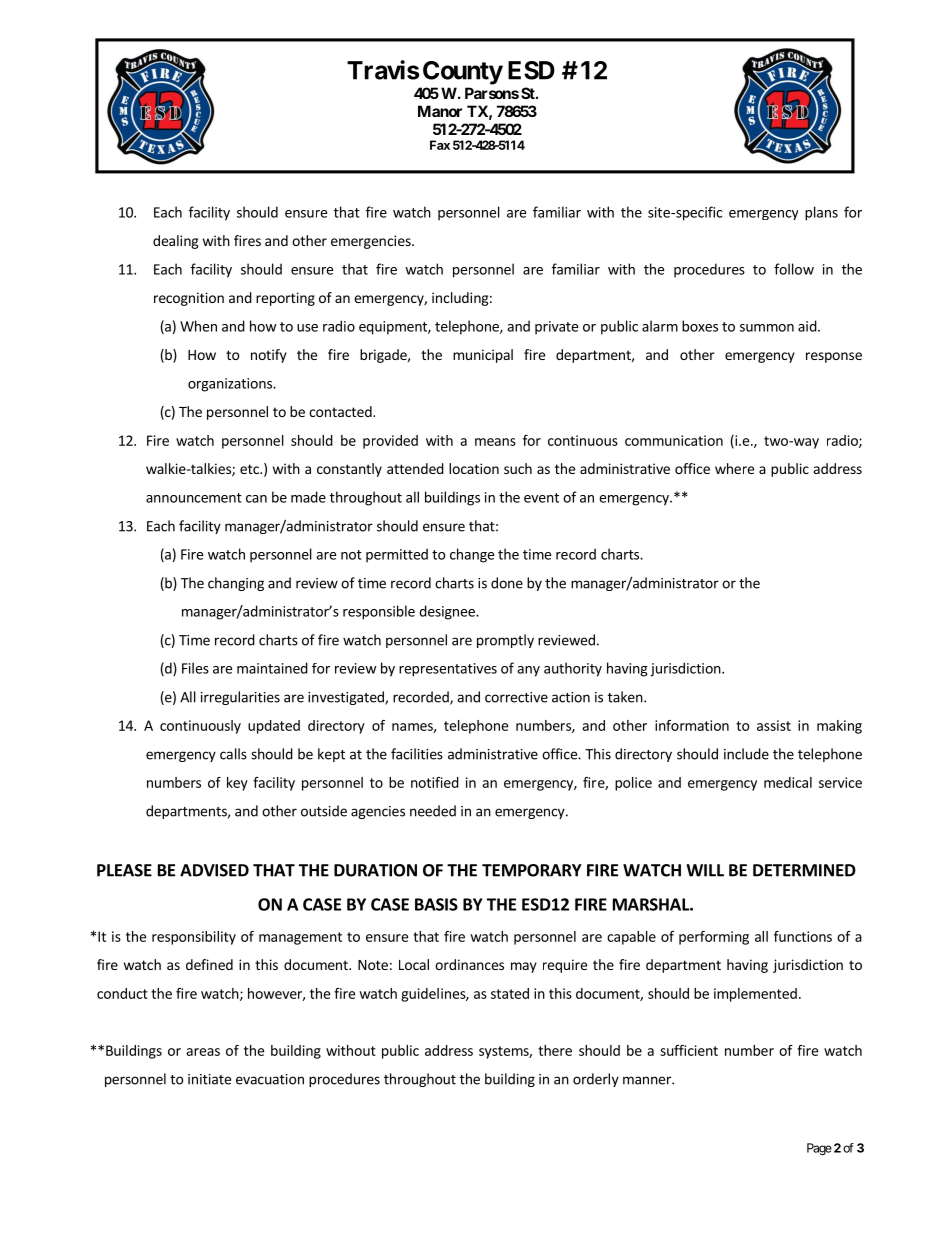 This page has width=952, height=1233. I want to click on notified, so click(435, 782).
